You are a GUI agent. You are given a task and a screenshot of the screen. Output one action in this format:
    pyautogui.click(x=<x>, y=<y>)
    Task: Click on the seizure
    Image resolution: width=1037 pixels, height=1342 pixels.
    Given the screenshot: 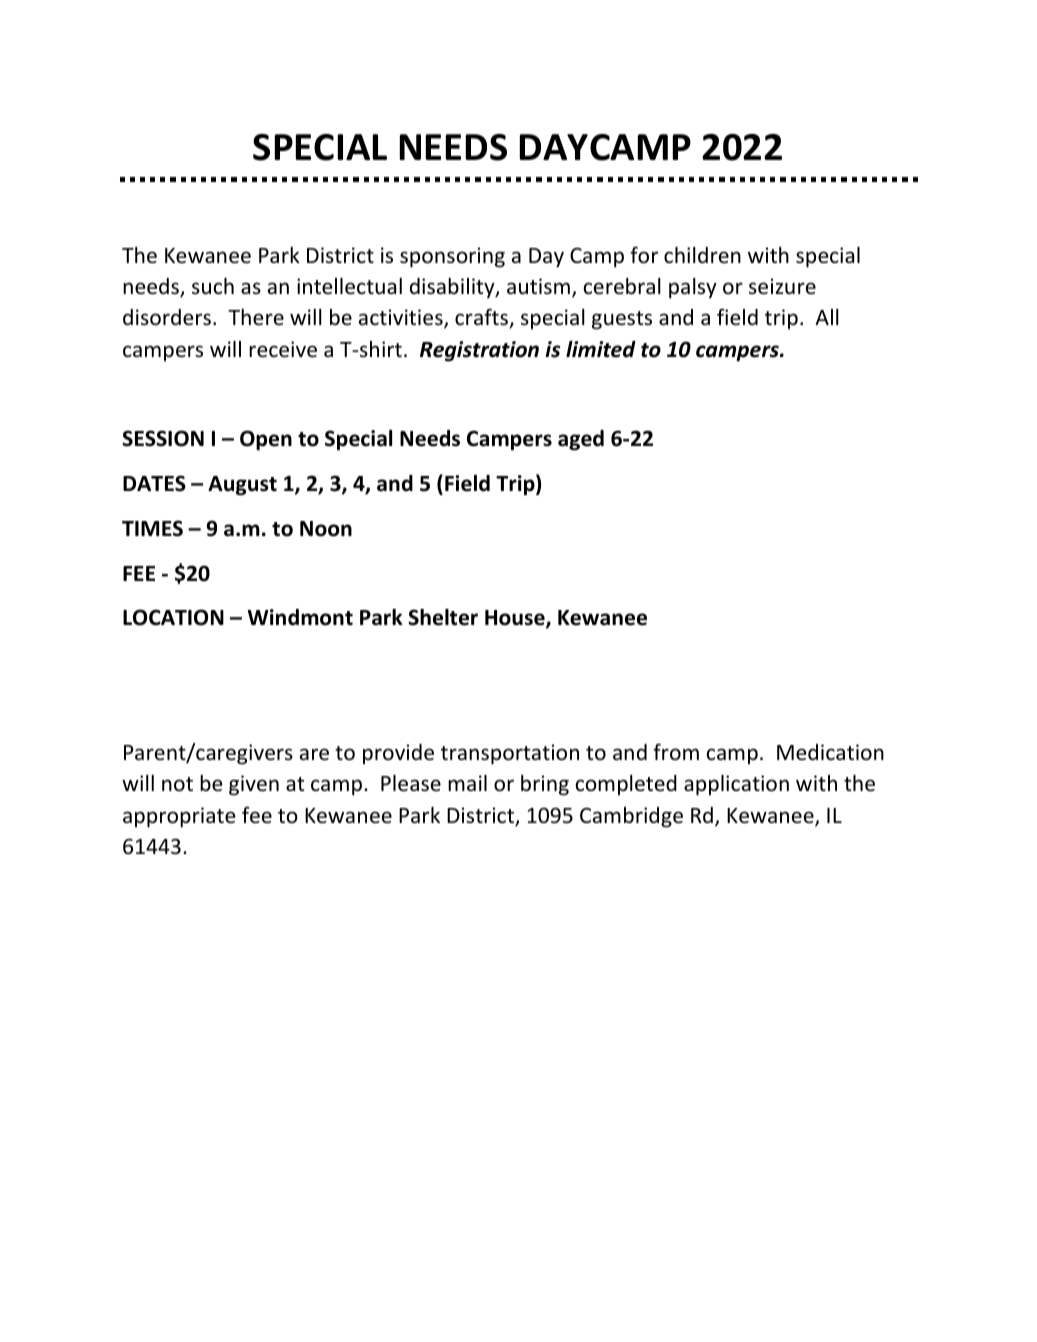 What is the action you would take?
    pyautogui.click(x=782, y=286)
